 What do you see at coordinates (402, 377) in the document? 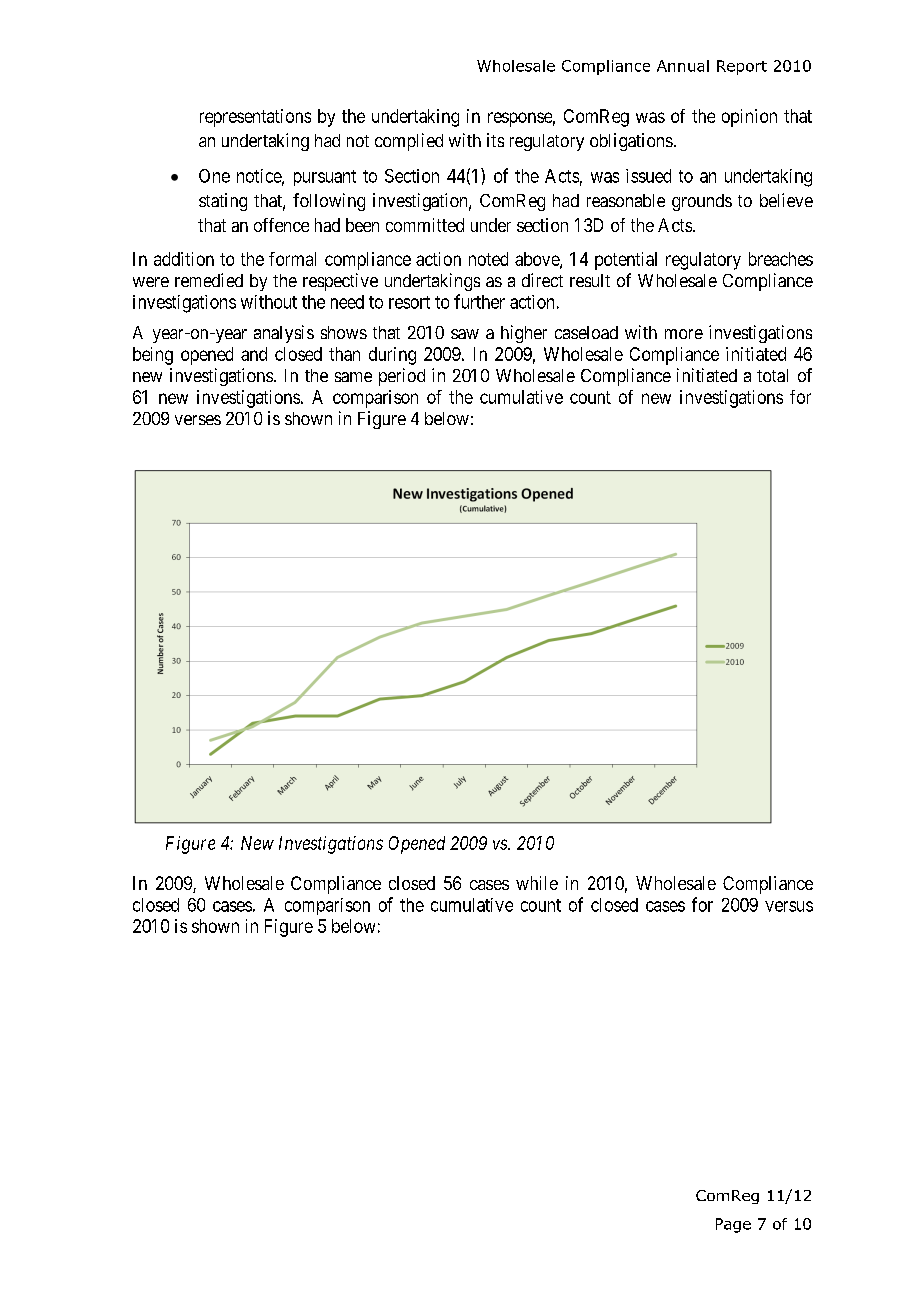
I see `period` at bounding box center [402, 377].
